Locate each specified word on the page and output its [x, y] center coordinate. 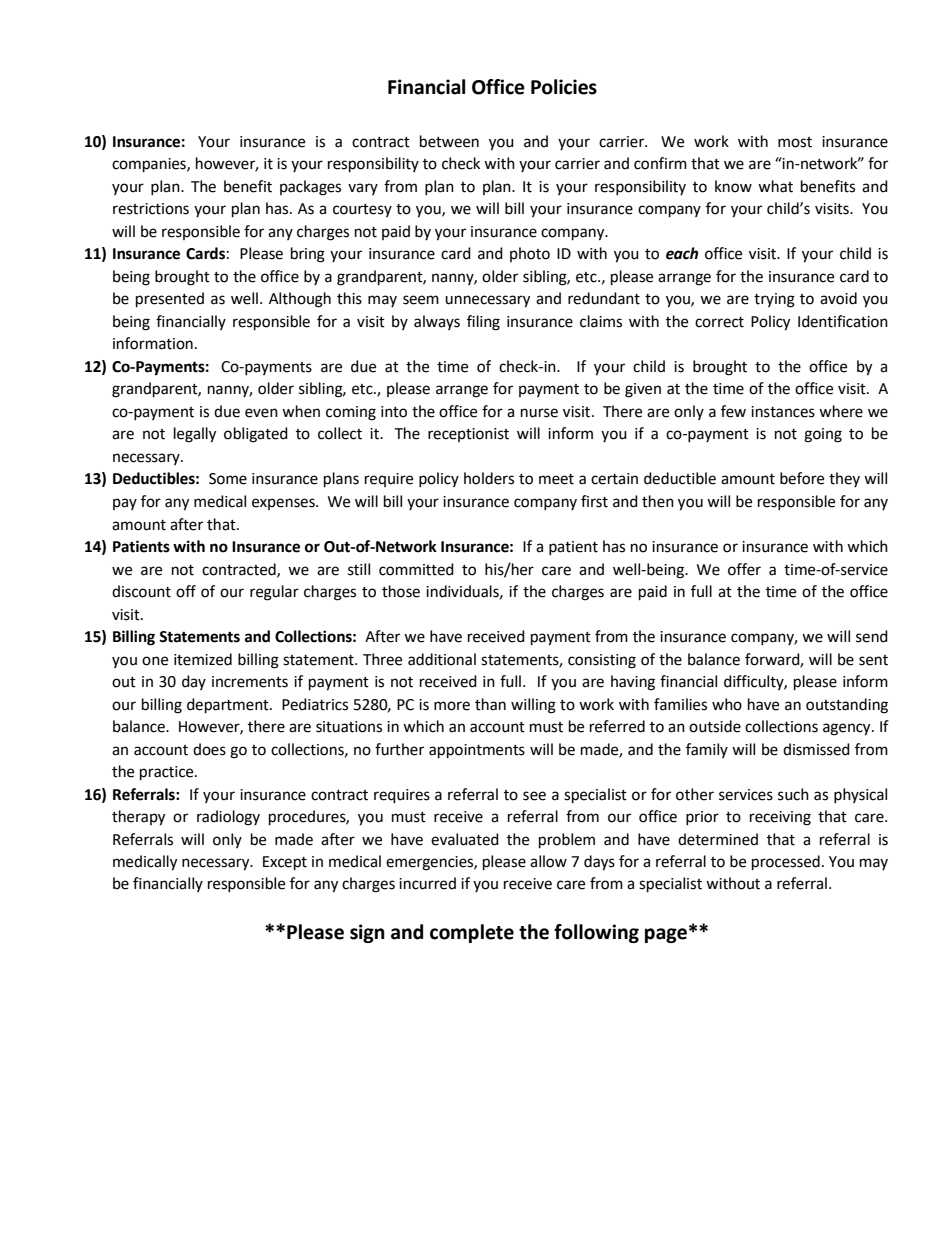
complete [472, 933]
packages [310, 188]
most [795, 142]
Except [285, 863]
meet [556, 479]
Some [228, 479]
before [802, 478]
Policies [564, 87]
